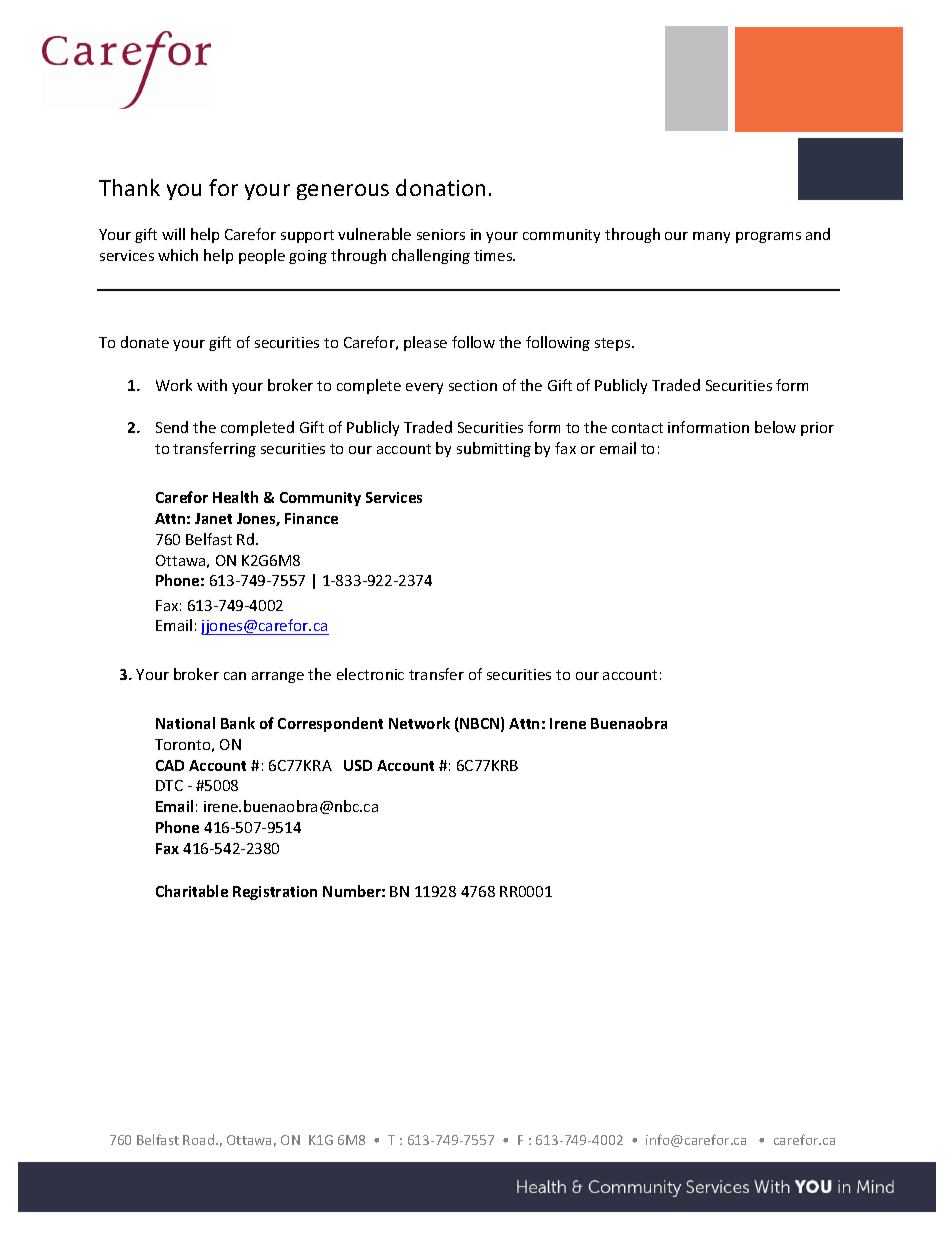  What do you see at coordinates (192, 891) in the document?
I see `Charitable` at bounding box center [192, 891].
